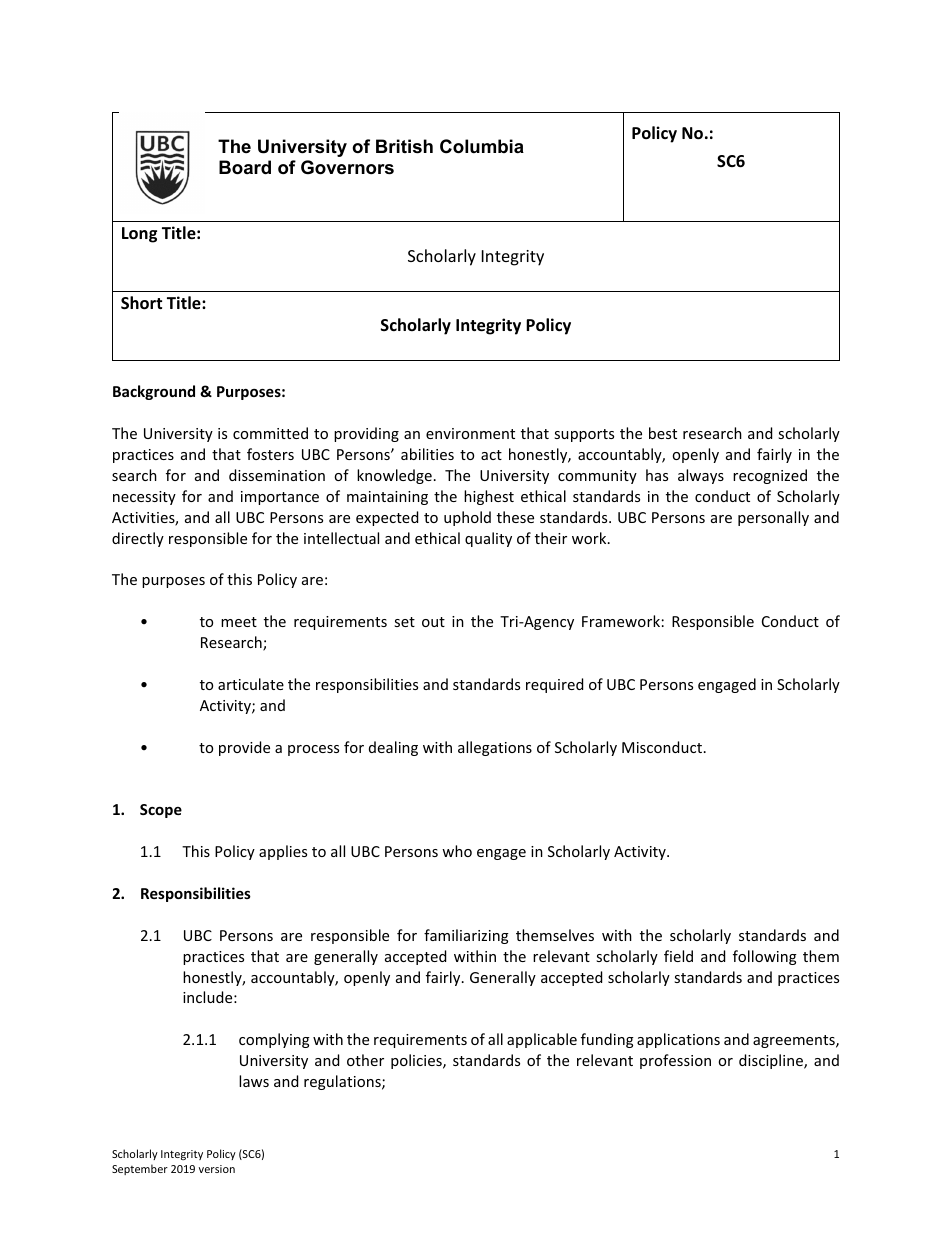 This image has width=952, height=1233. What do you see at coordinates (404, 146) in the image?
I see `British` at bounding box center [404, 146].
